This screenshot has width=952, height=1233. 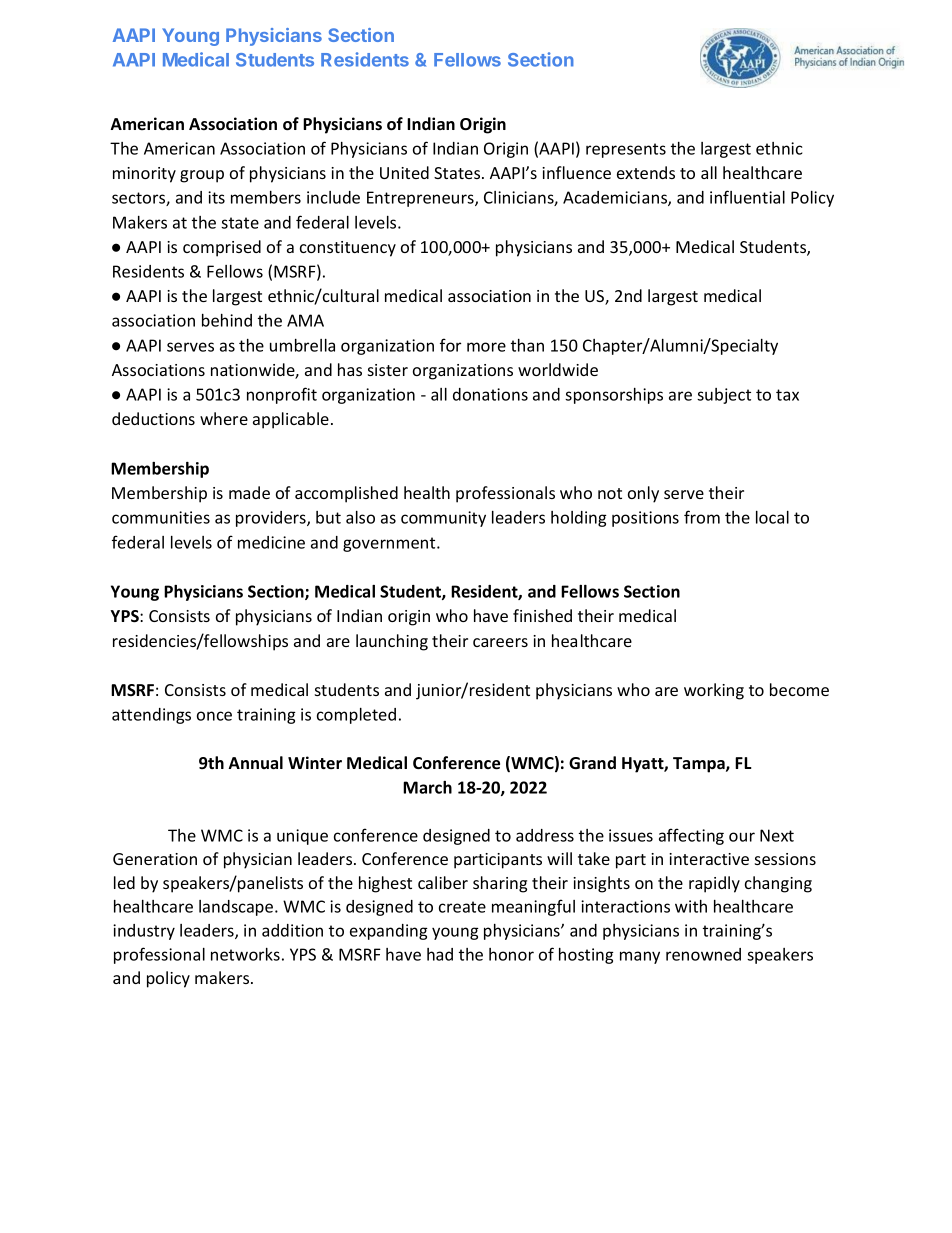 I want to click on behind, so click(x=227, y=320).
